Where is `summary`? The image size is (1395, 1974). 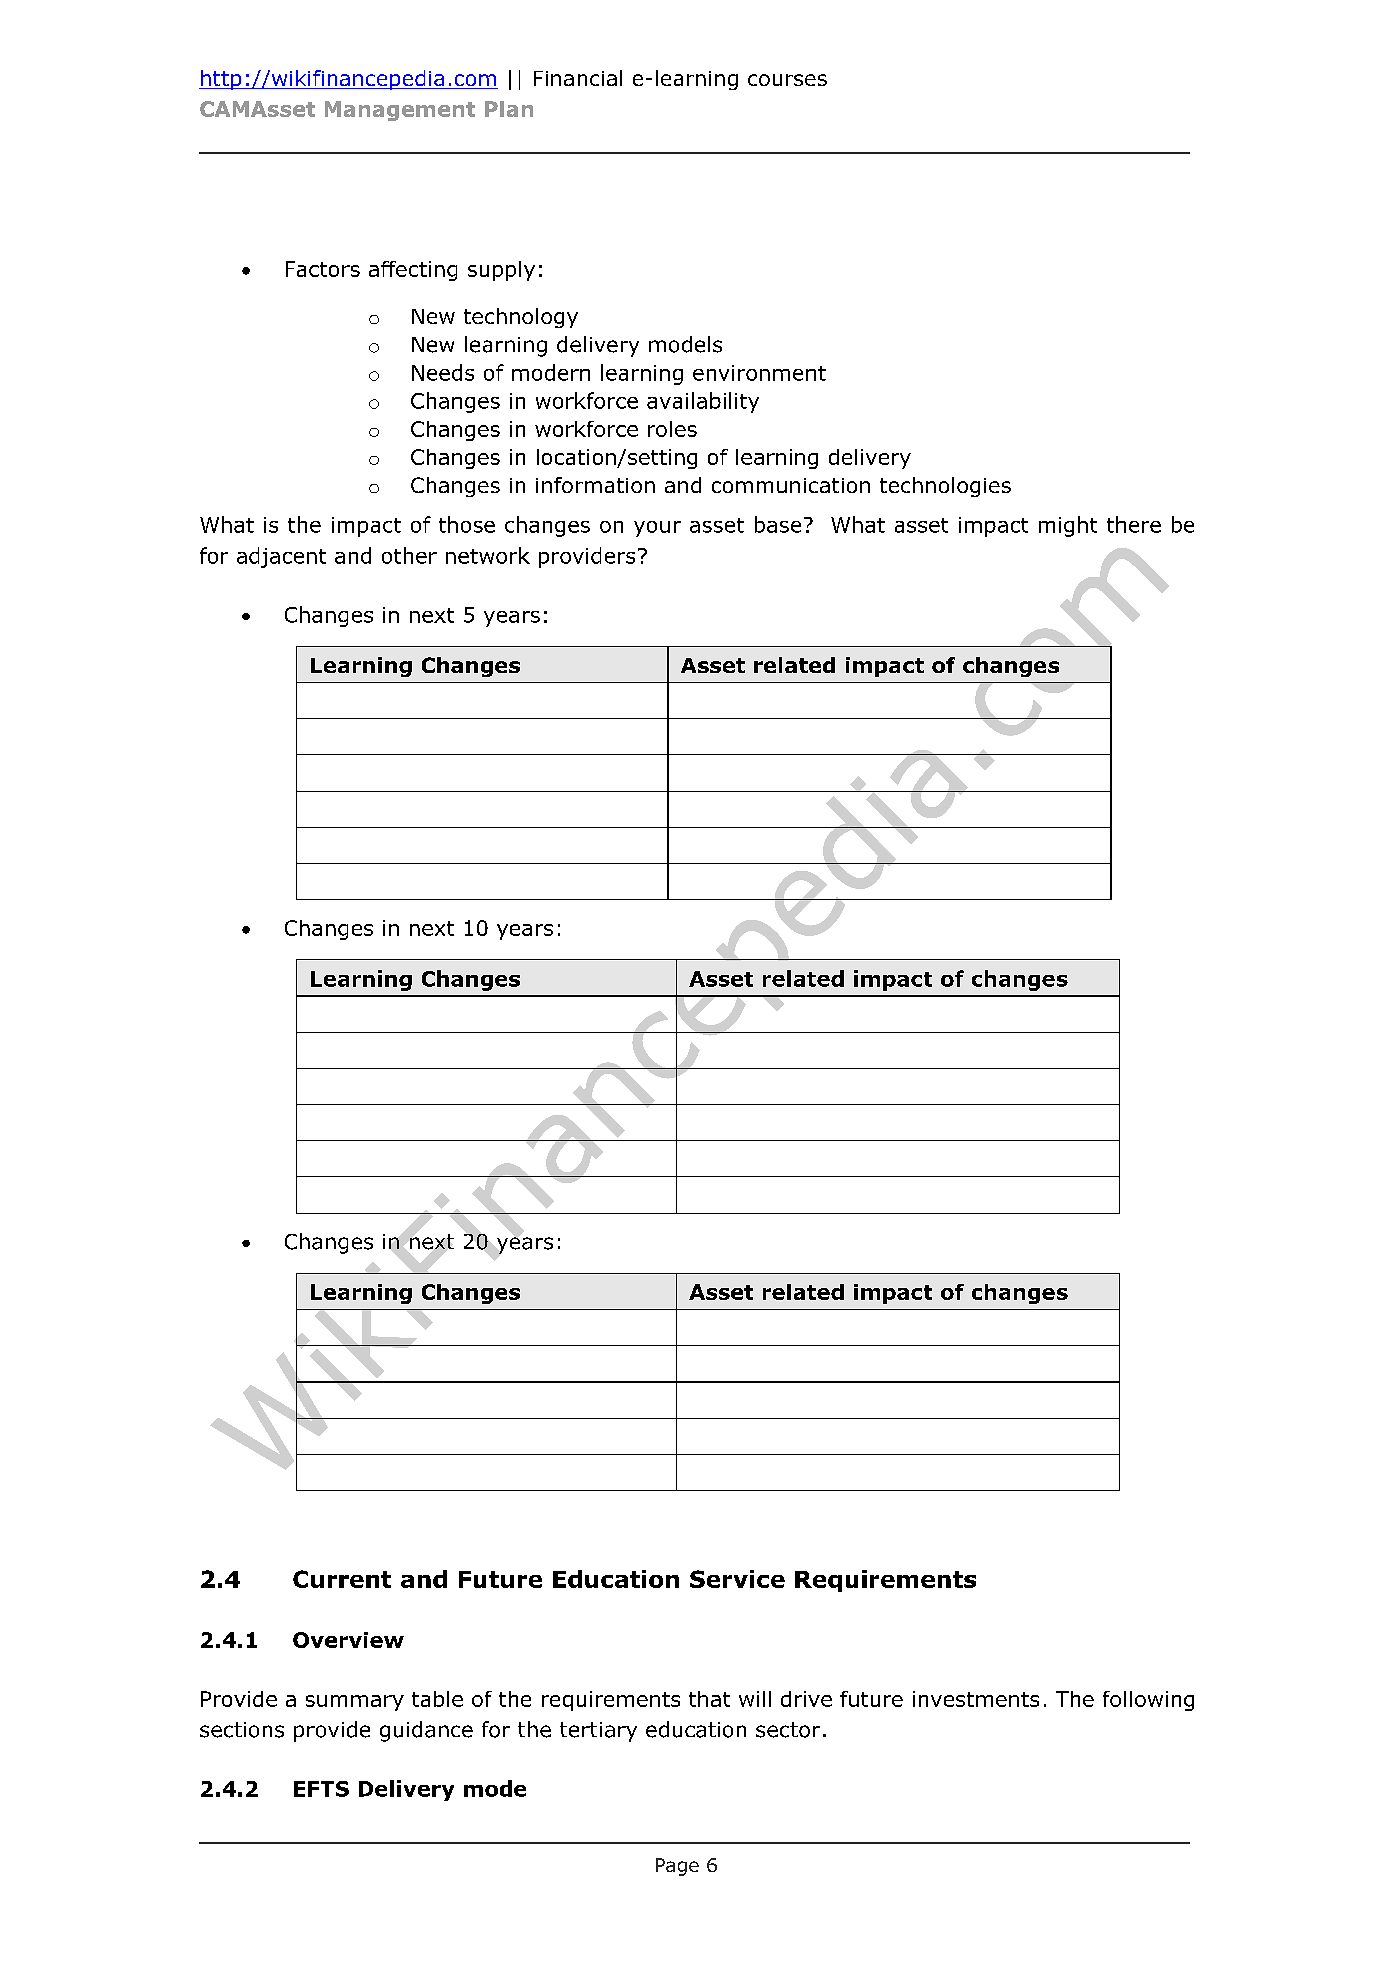
summary is located at coordinates (355, 1703).
